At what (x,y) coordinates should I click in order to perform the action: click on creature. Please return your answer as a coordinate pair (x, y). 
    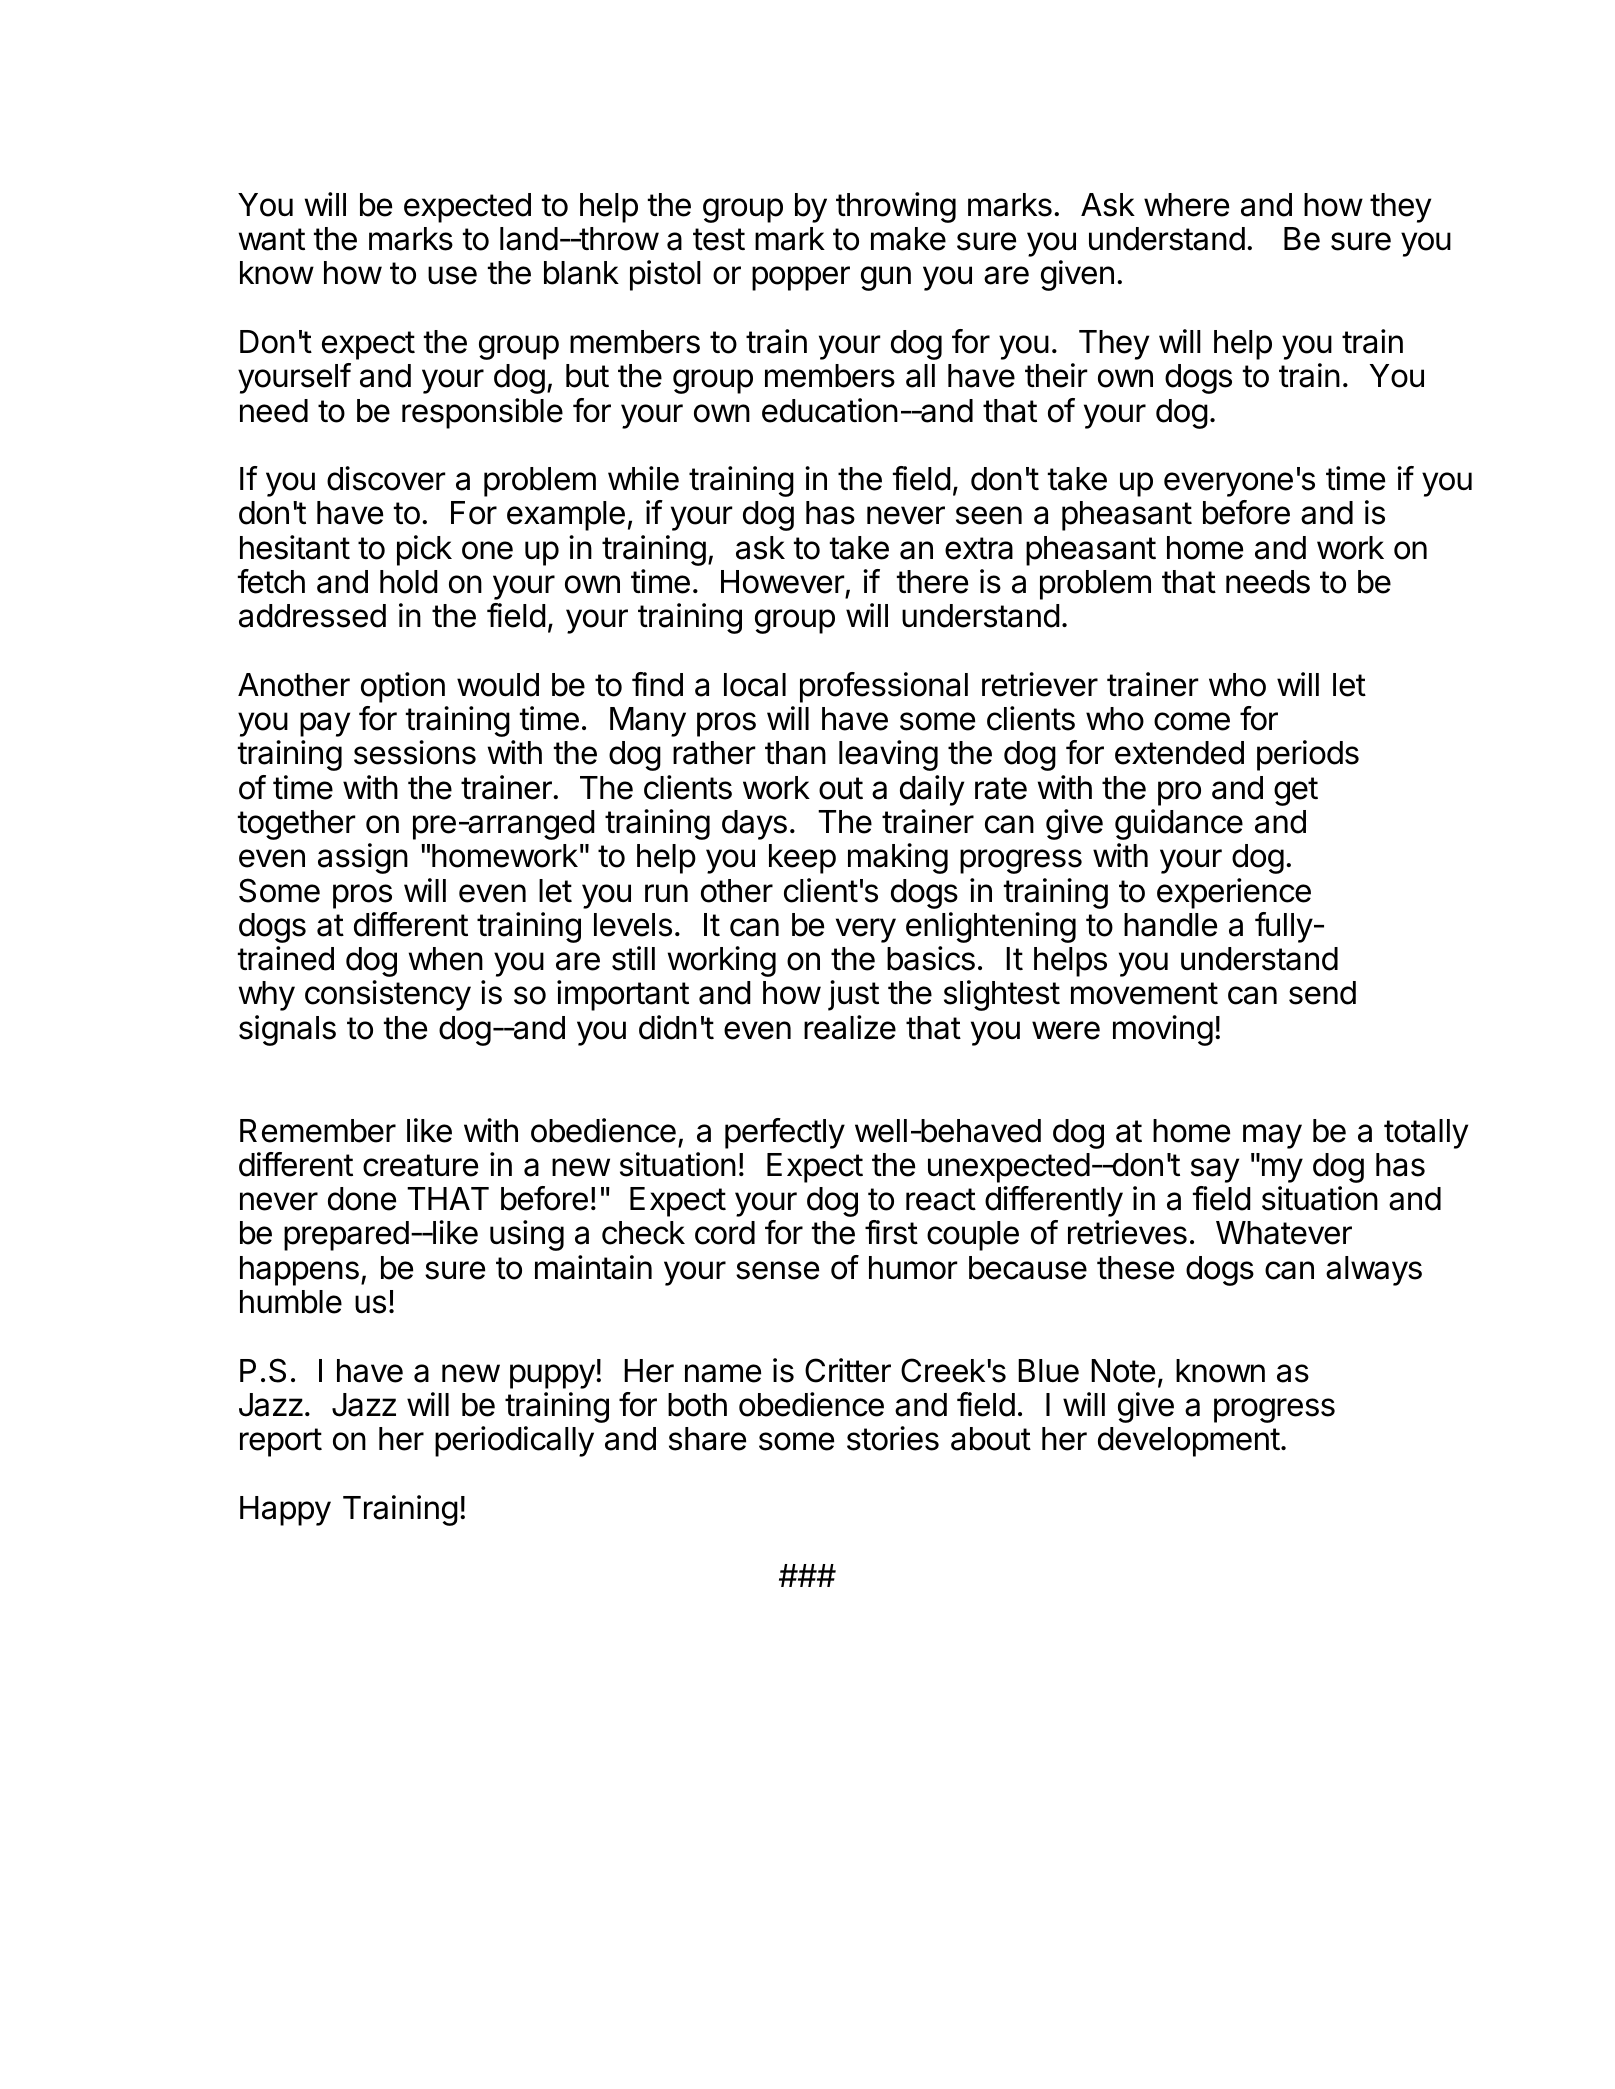
    Looking at the image, I should click on (420, 1165).
